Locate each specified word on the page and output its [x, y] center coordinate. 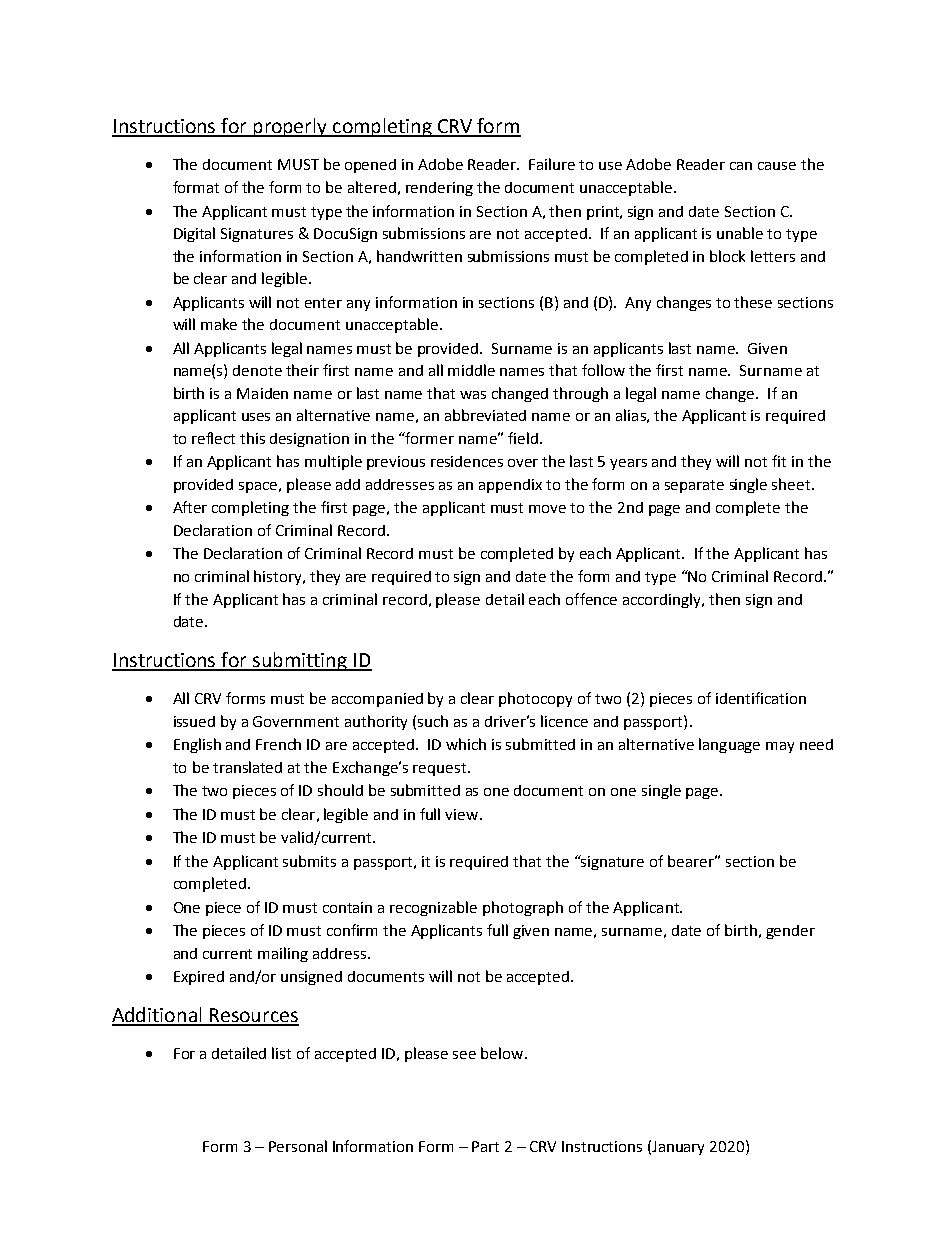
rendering [439, 189]
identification [761, 698]
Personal [298, 1146]
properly [291, 127]
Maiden [262, 393]
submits [309, 861]
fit [779, 461]
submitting [300, 661]
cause [777, 166]
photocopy [535, 699]
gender [790, 932]
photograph [523, 908]
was [473, 395]
